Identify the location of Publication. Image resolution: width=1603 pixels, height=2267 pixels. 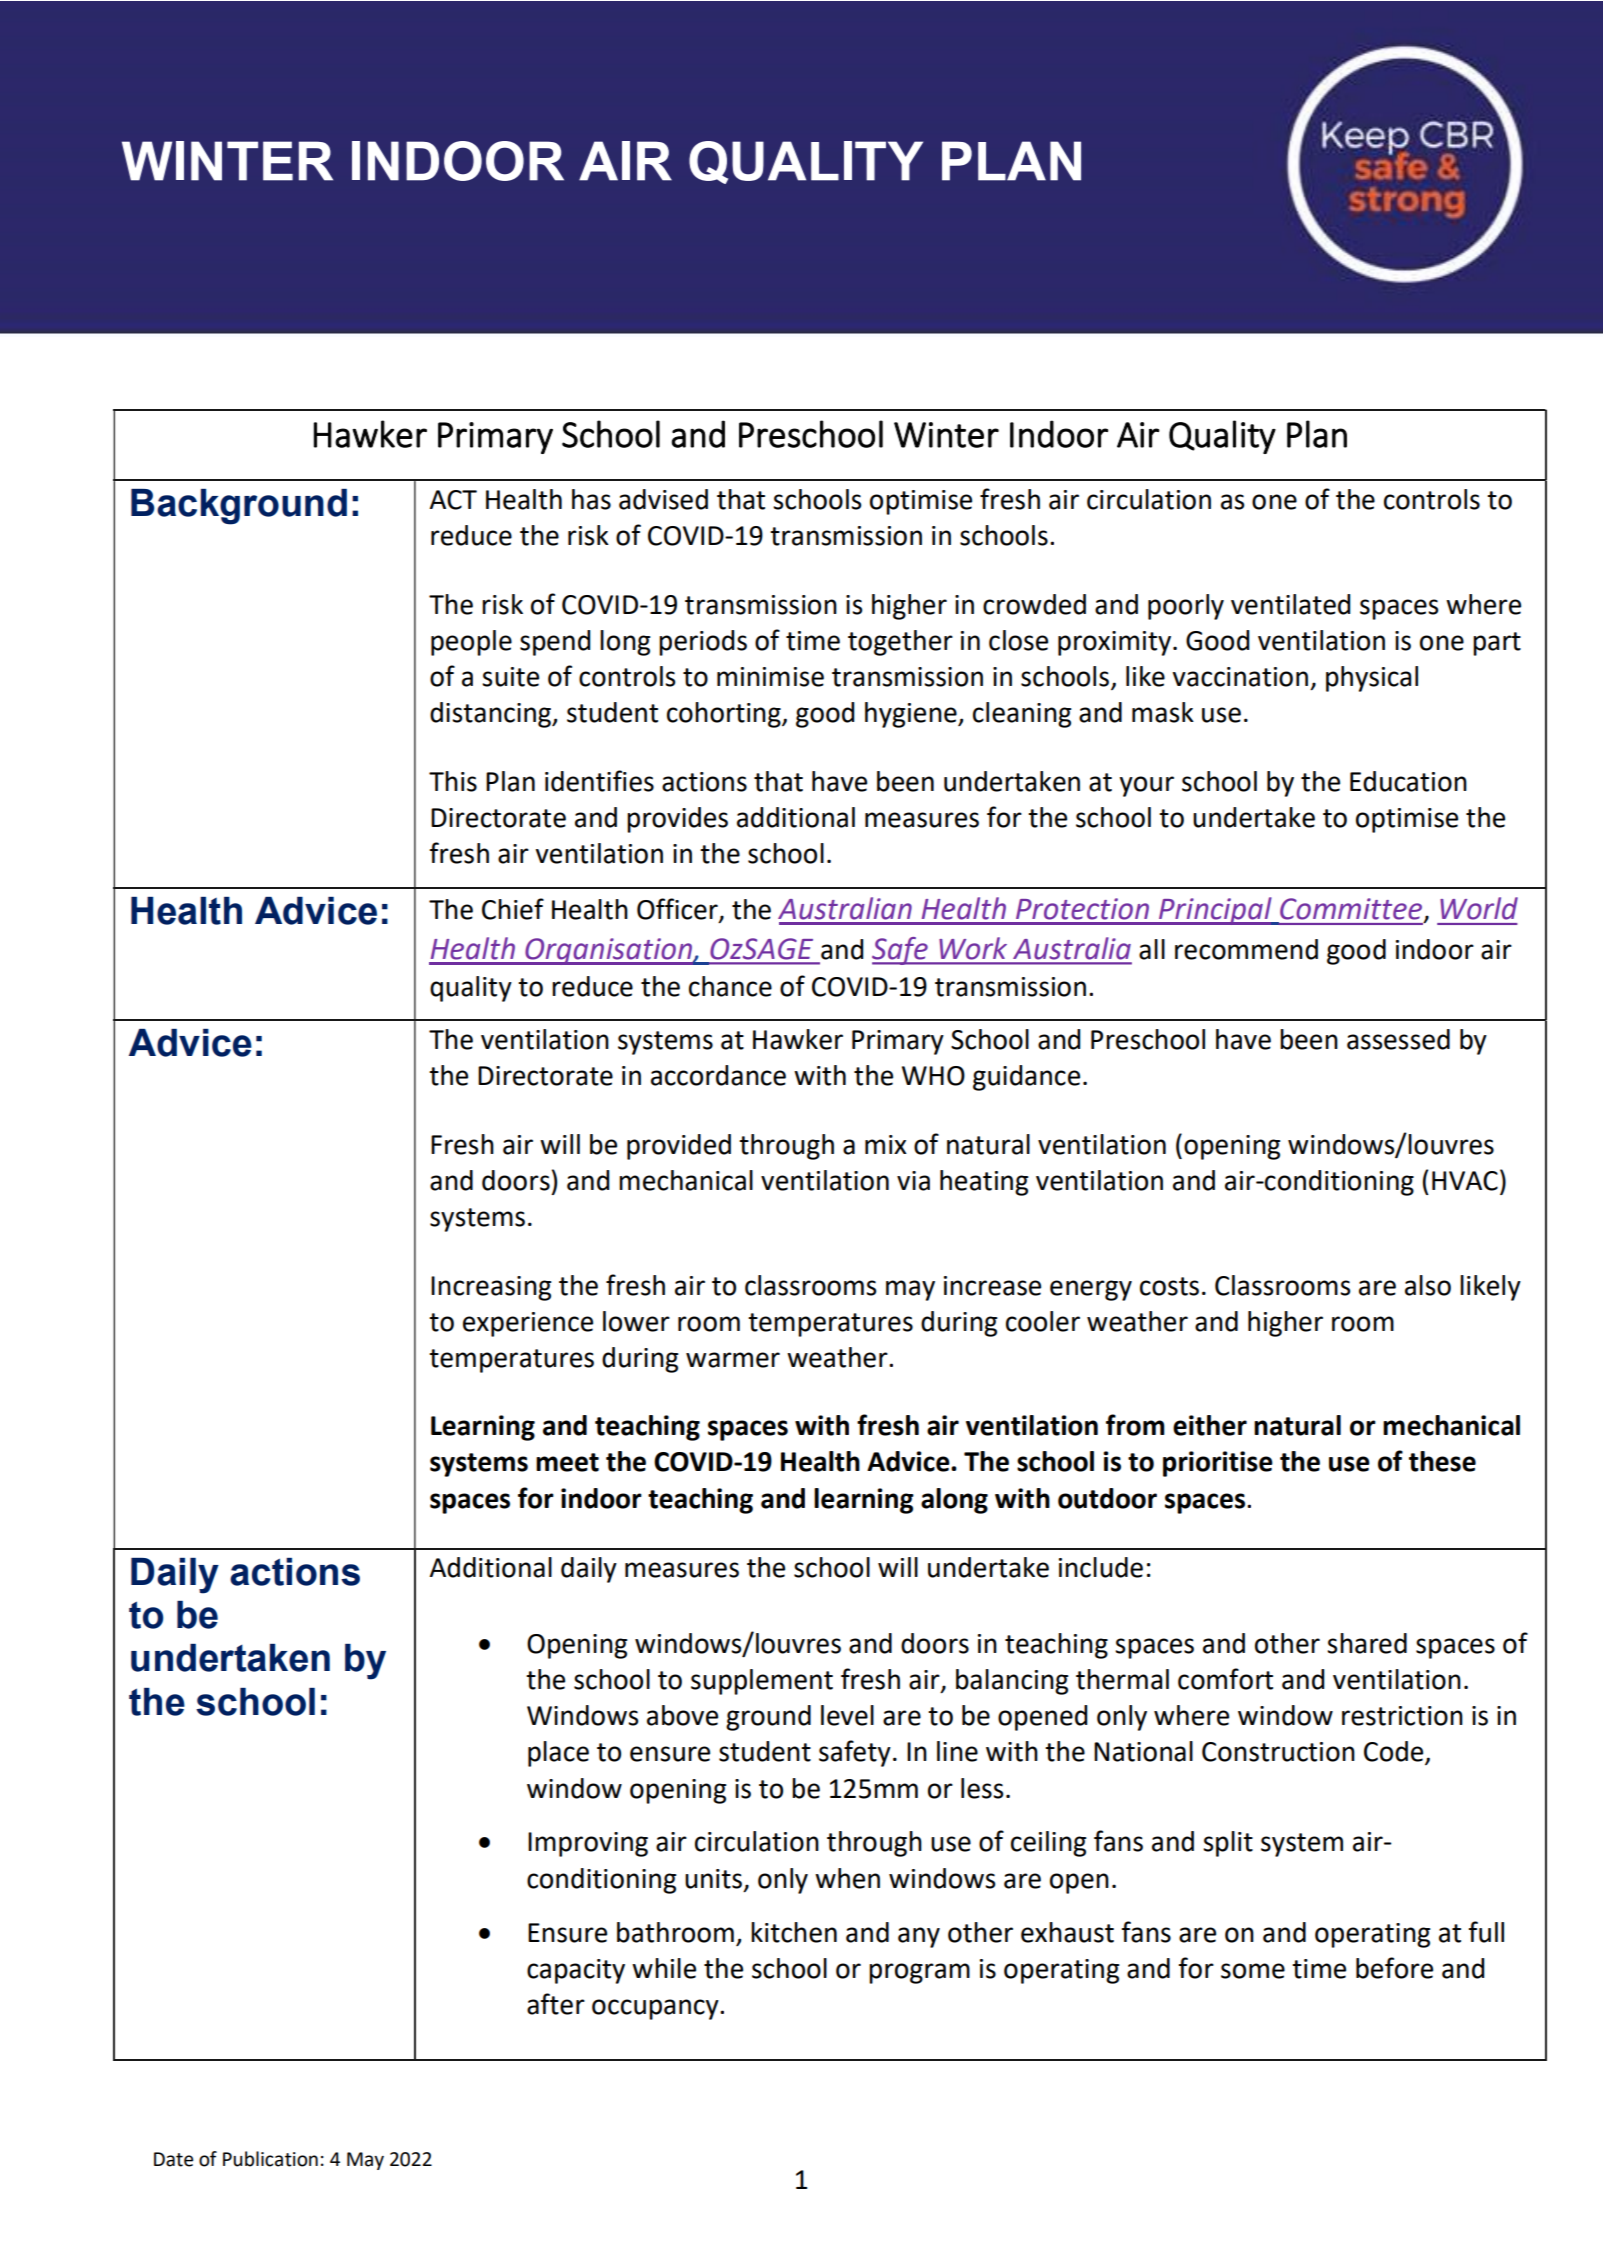
(270, 2159).
